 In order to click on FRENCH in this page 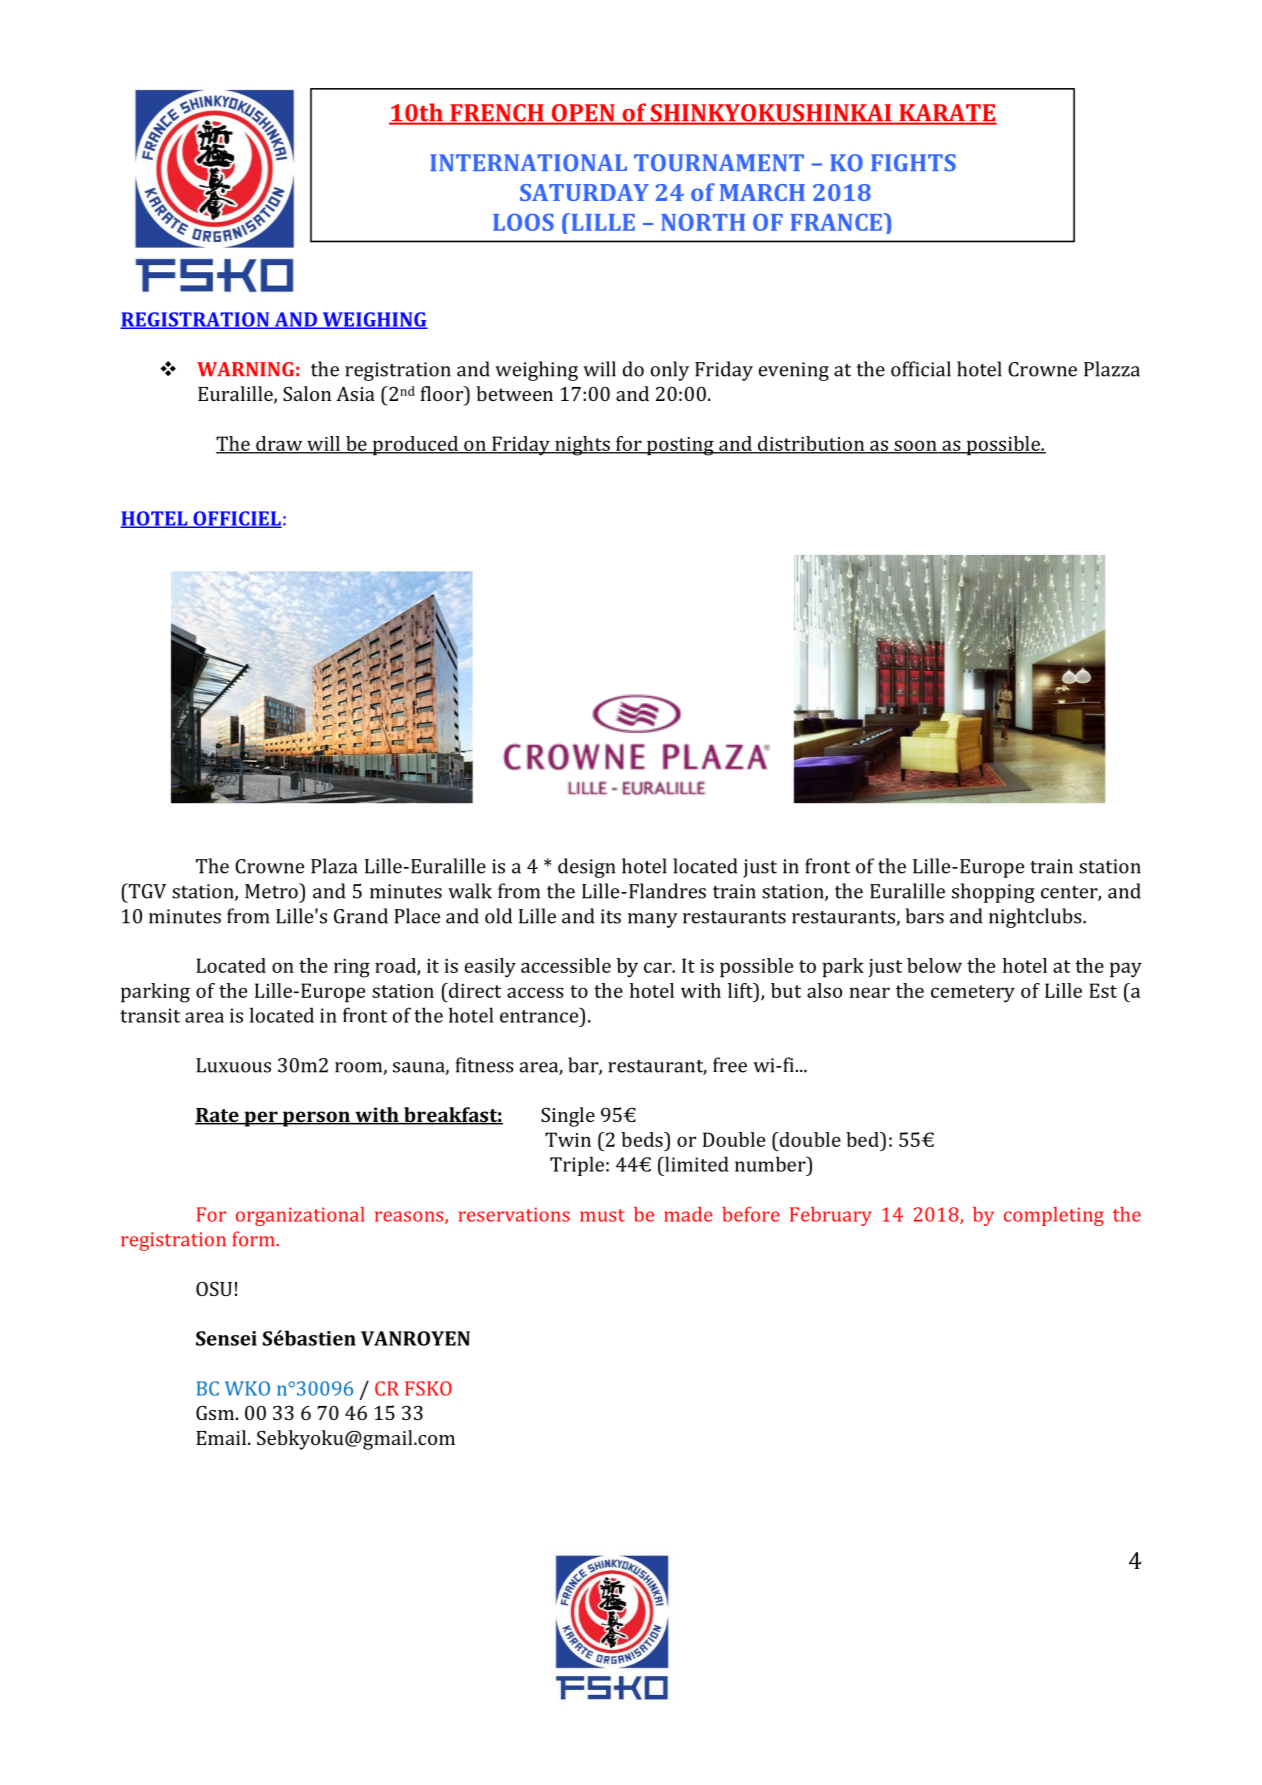, I will do `click(497, 114)`.
